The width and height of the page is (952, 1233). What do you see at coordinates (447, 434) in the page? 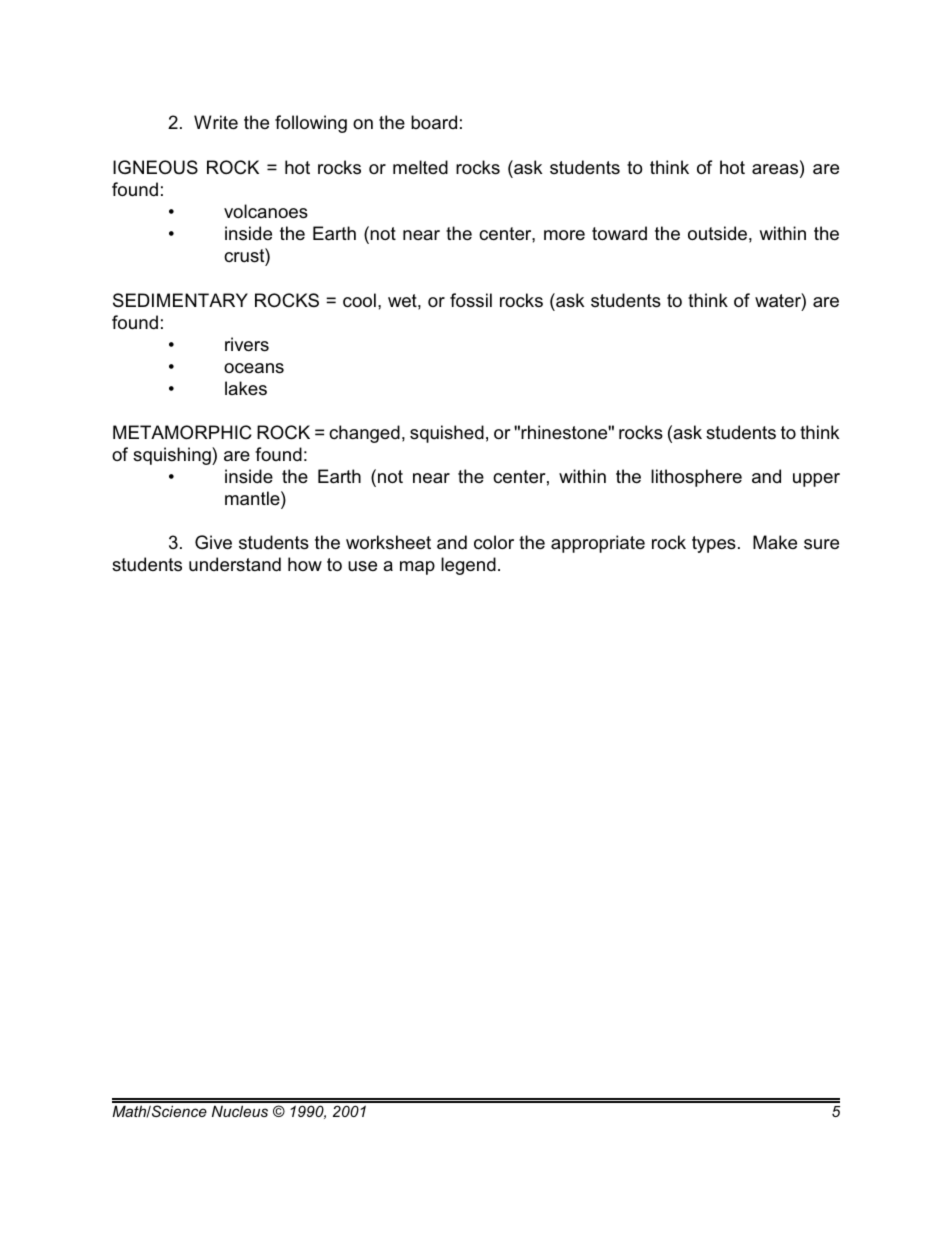
I see `squished` at bounding box center [447, 434].
